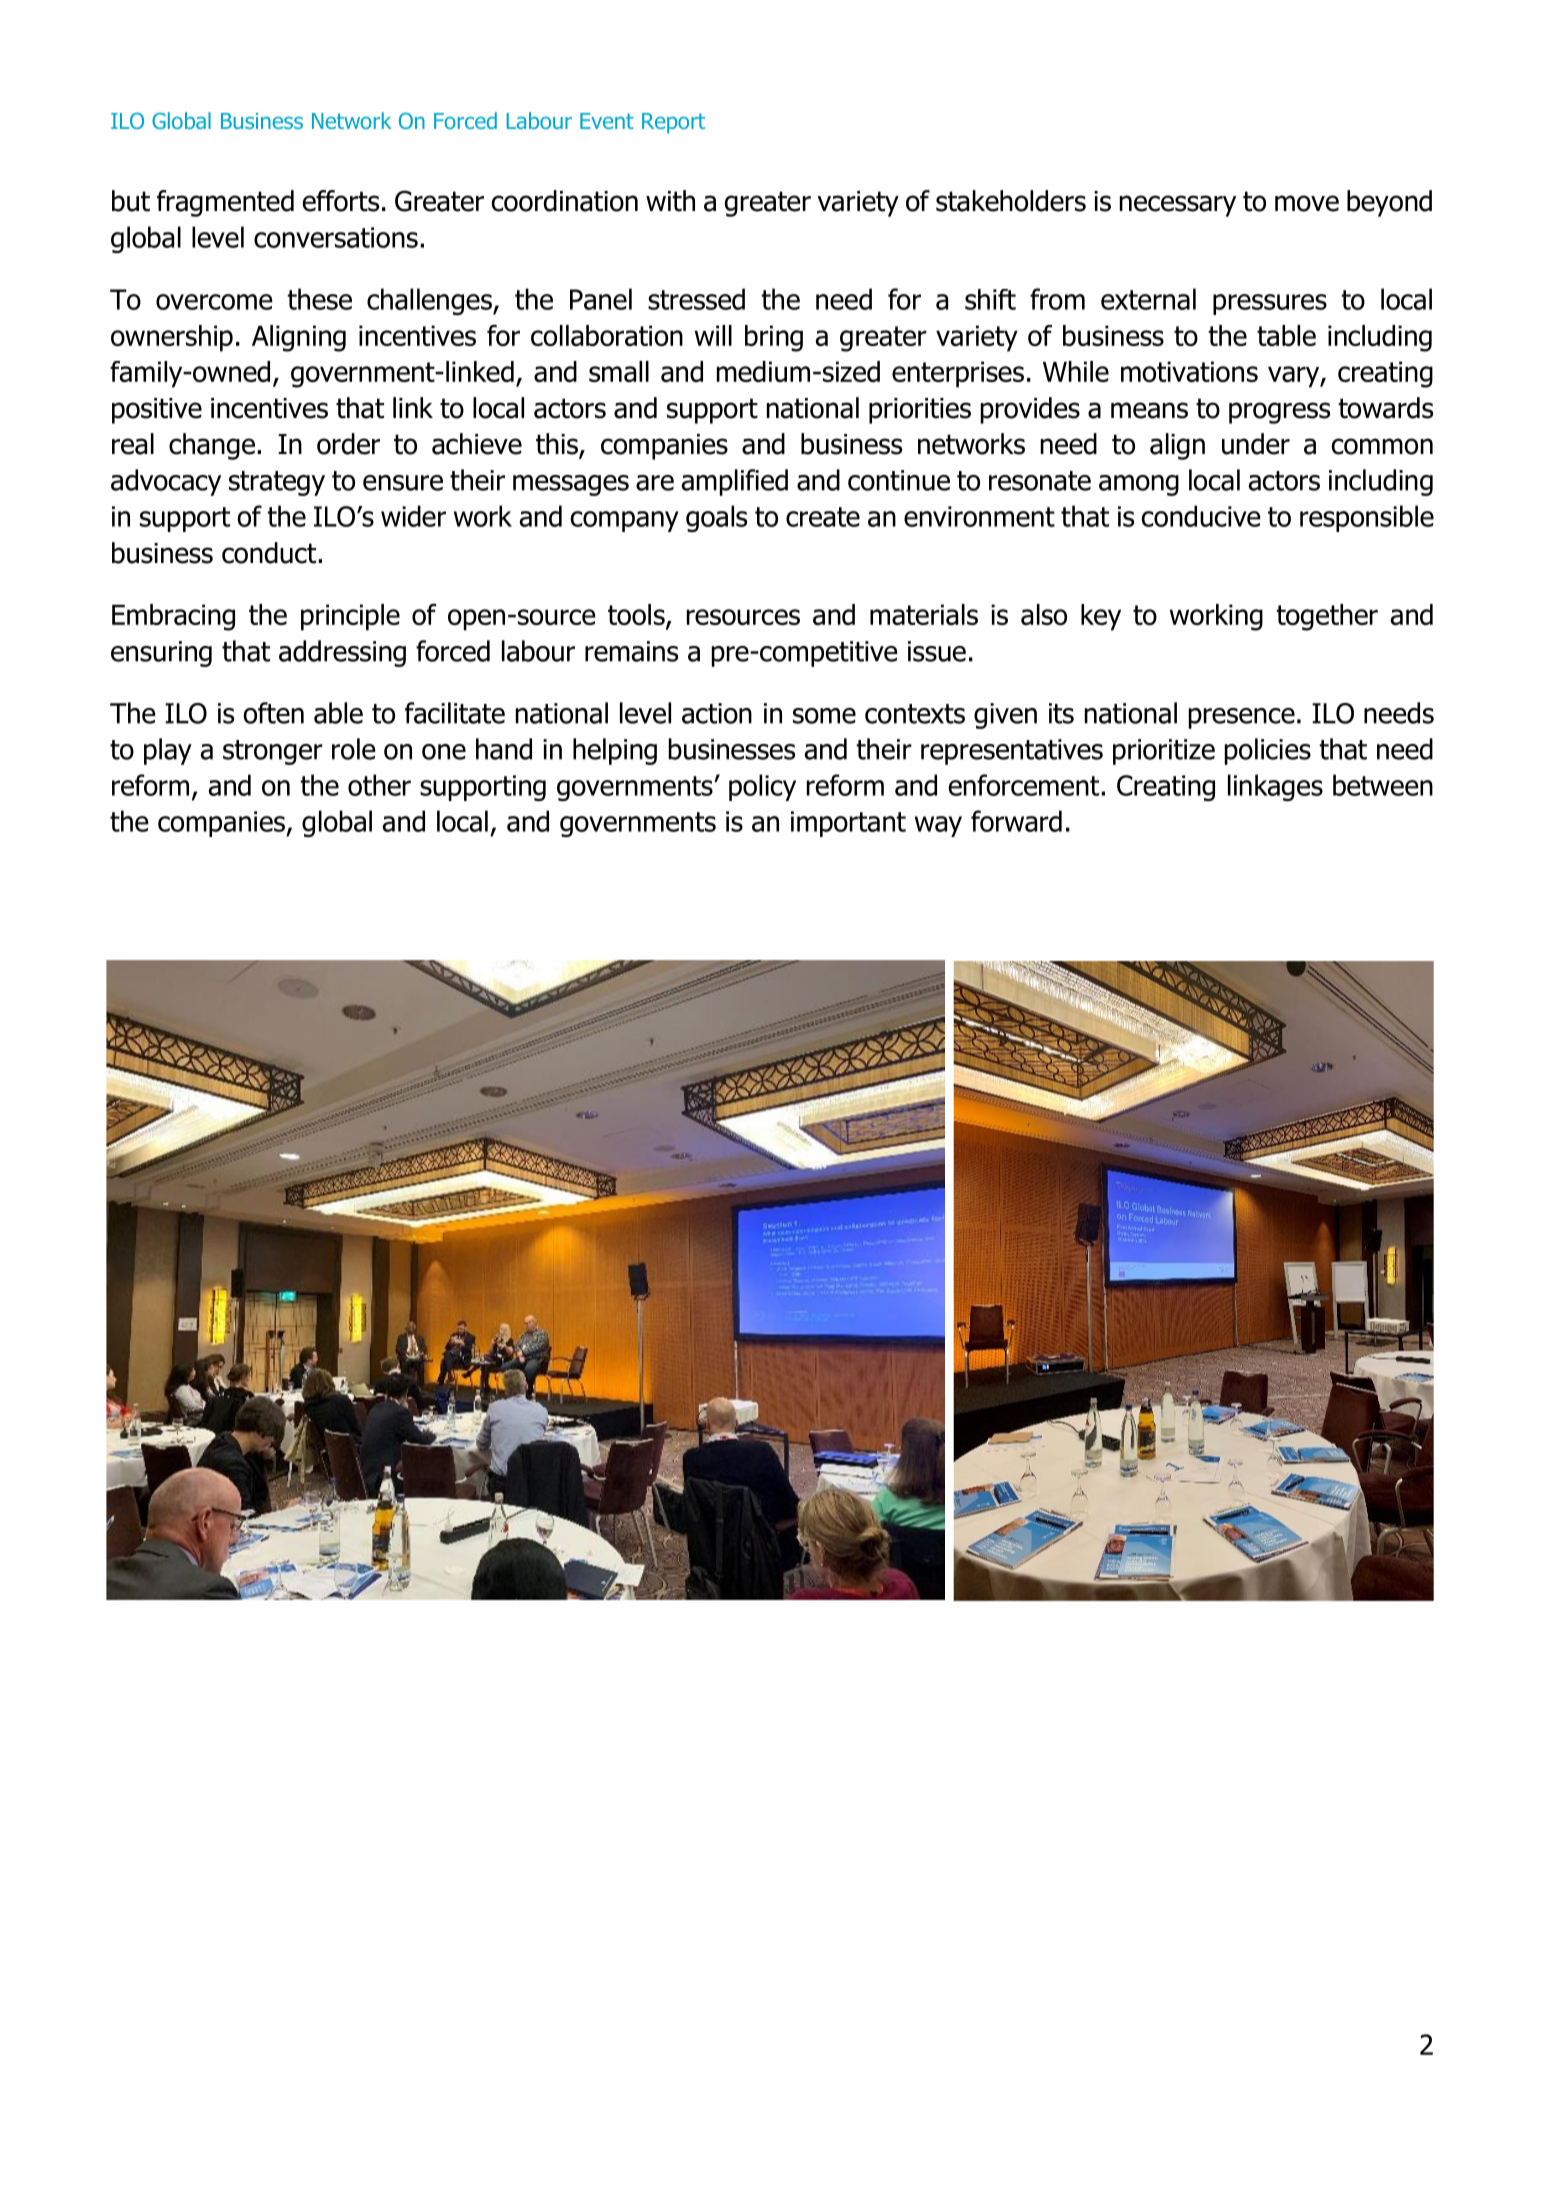  I want to click on ownership, so click(172, 338).
